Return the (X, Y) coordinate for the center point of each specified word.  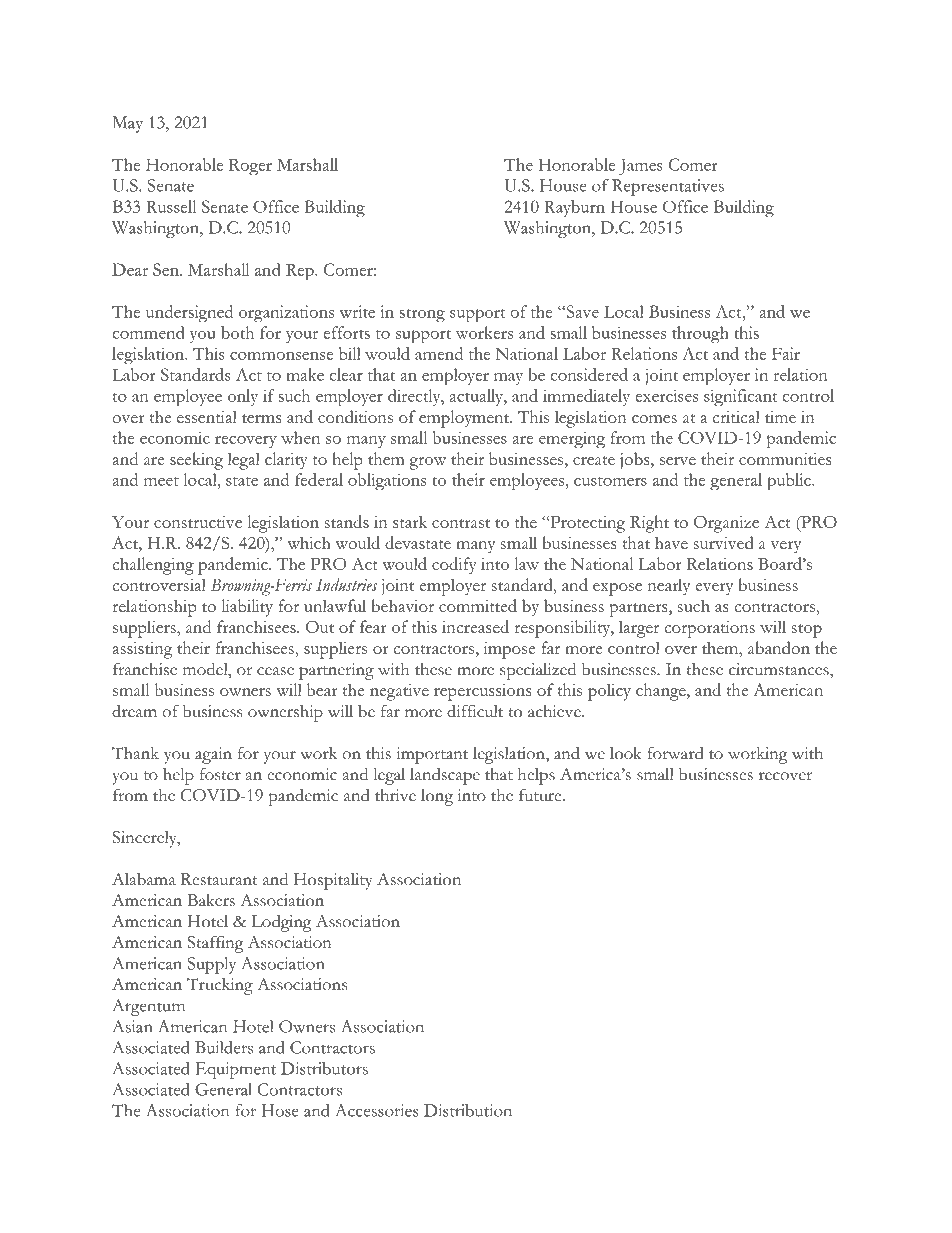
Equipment (235, 1070)
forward (675, 753)
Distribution (468, 1110)
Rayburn (574, 208)
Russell (171, 206)
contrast (461, 523)
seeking (196, 461)
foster (220, 774)
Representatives (668, 187)
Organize (726, 524)
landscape (445, 776)
